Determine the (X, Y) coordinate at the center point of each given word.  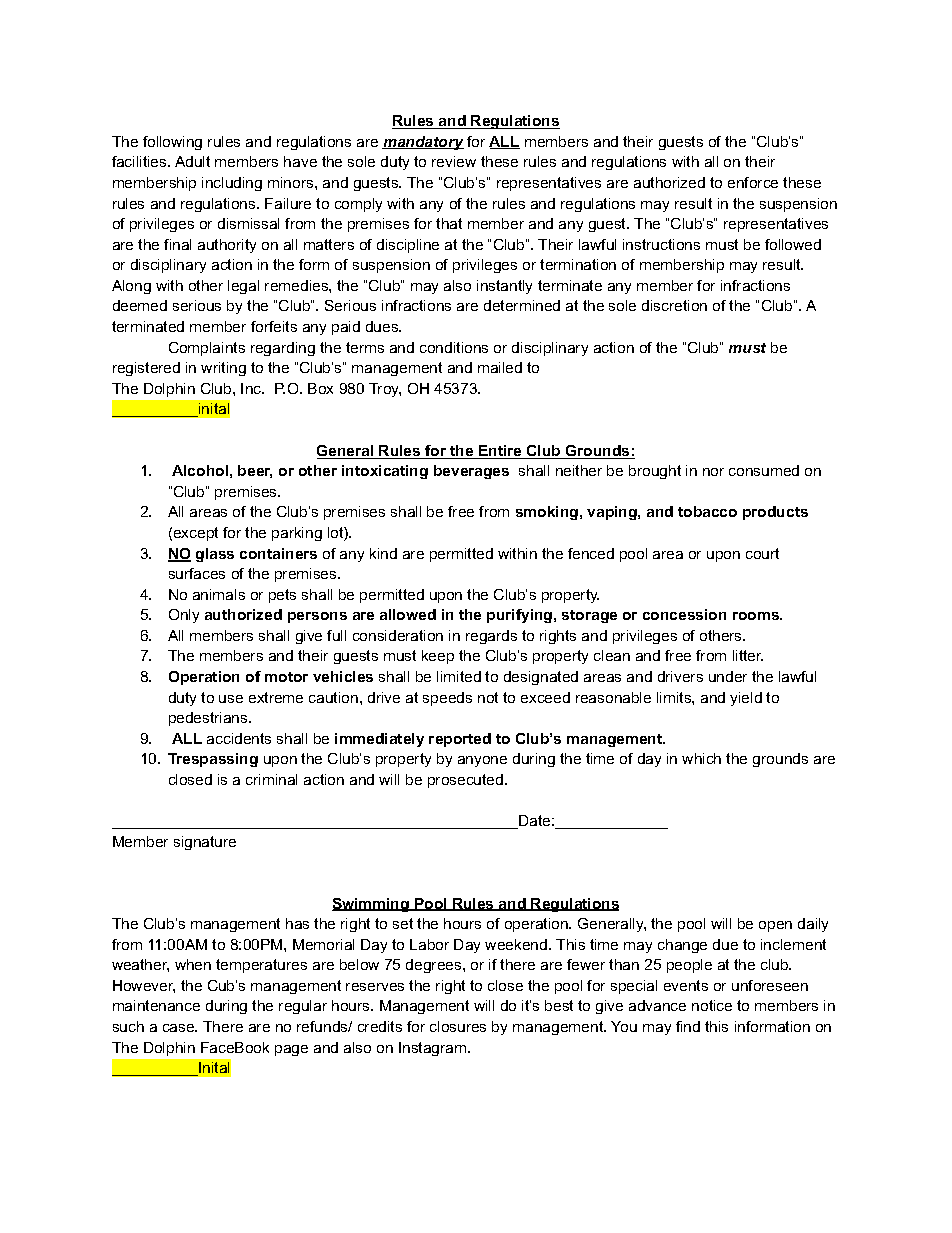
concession (684, 614)
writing (223, 369)
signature (205, 843)
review (454, 161)
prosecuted (467, 781)
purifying (521, 616)
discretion (674, 305)
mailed (500, 367)
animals (219, 594)
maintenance (156, 1005)
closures (458, 1026)
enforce (753, 182)
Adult (192, 161)
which (701, 758)
